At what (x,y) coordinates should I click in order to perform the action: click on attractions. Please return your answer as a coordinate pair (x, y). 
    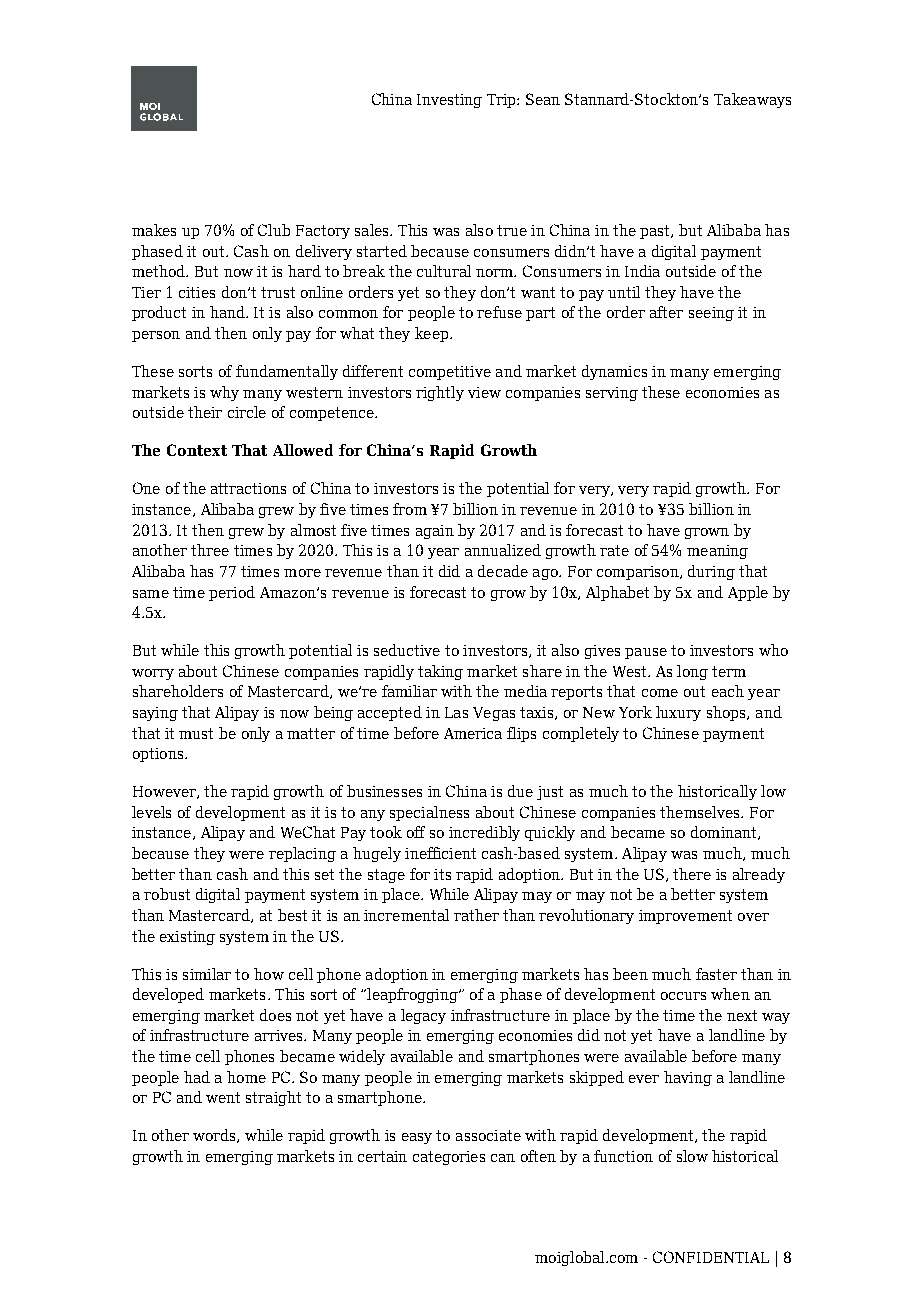
    Looking at the image, I should click on (248, 488).
